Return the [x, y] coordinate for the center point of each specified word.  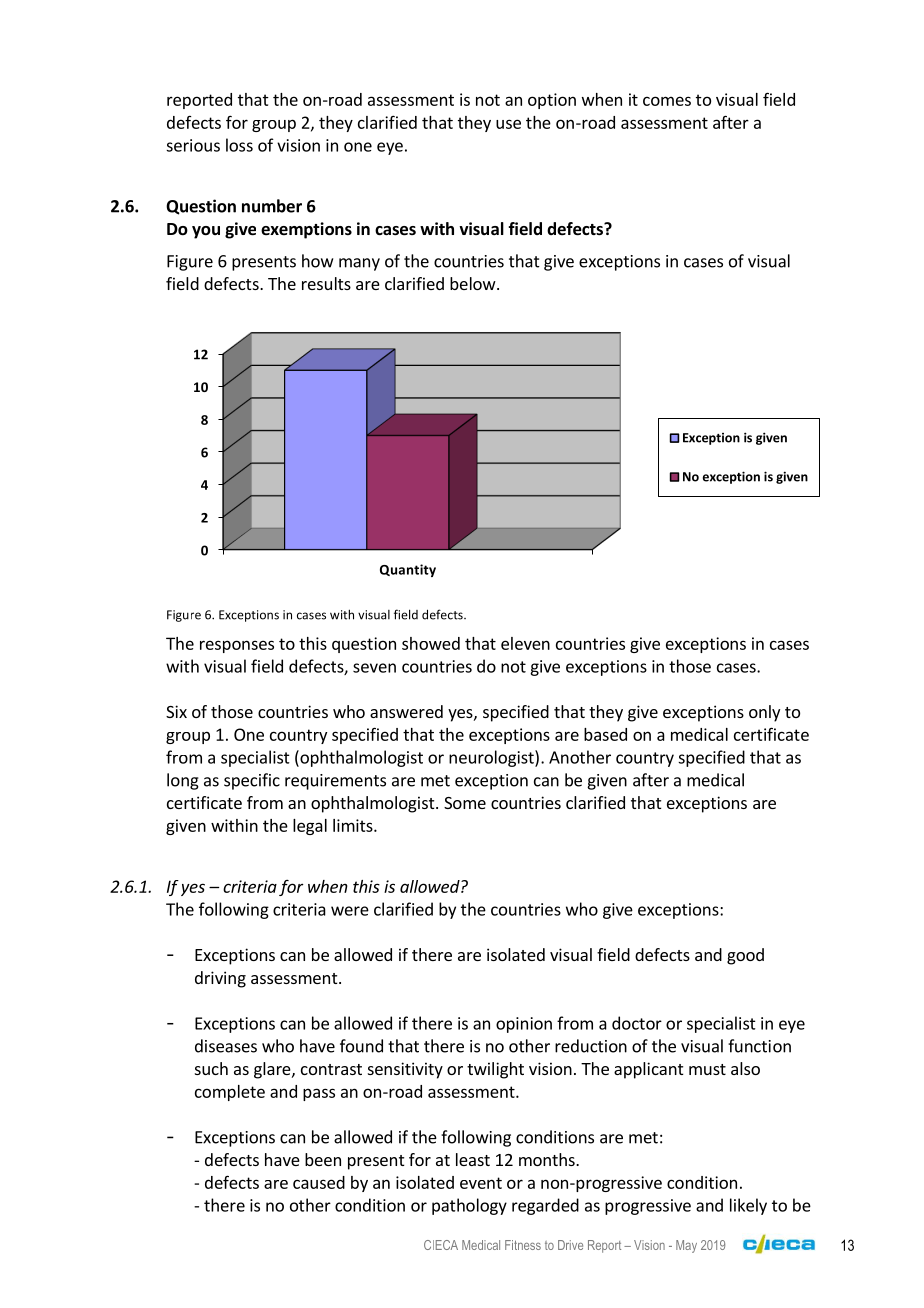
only [764, 713]
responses [237, 646]
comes [667, 101]
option [552, 101]
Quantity [408, 570]
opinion [524, 1025]
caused [319, 1182]
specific [252, 781]
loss [239, 145]
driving [220, 979]
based [605, 734]
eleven [525, 643]
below [474, 283]
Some [465, 803]
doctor [637, 1023]
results [326, 283]
